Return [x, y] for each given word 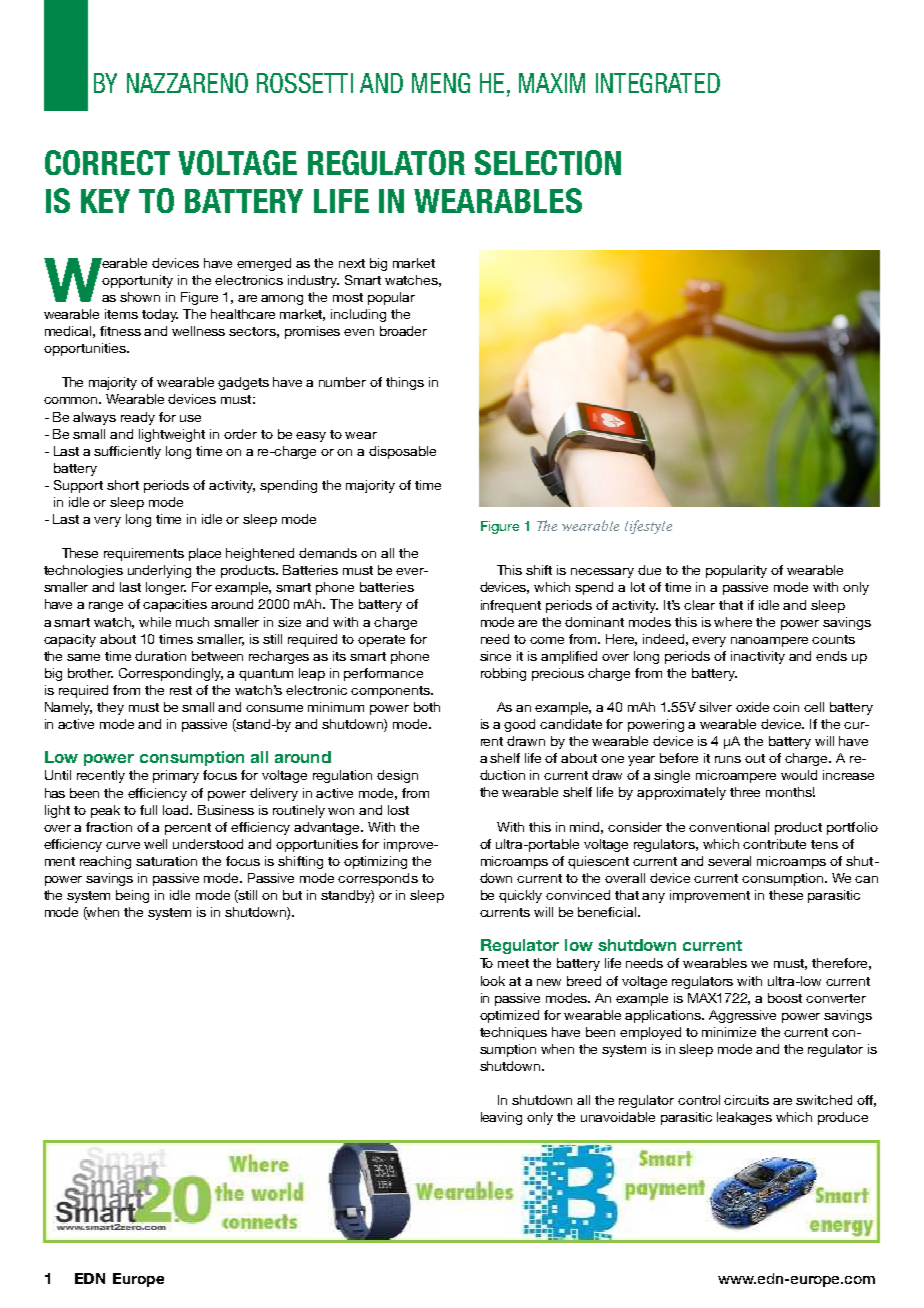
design [397, 776]
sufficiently [127, 452]
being [132, 896]
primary [176, 776]
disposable [402, 452]
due [649, 570]
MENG [441, 83]
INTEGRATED [658, 83]
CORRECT [107, 162]
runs [728, 759]
